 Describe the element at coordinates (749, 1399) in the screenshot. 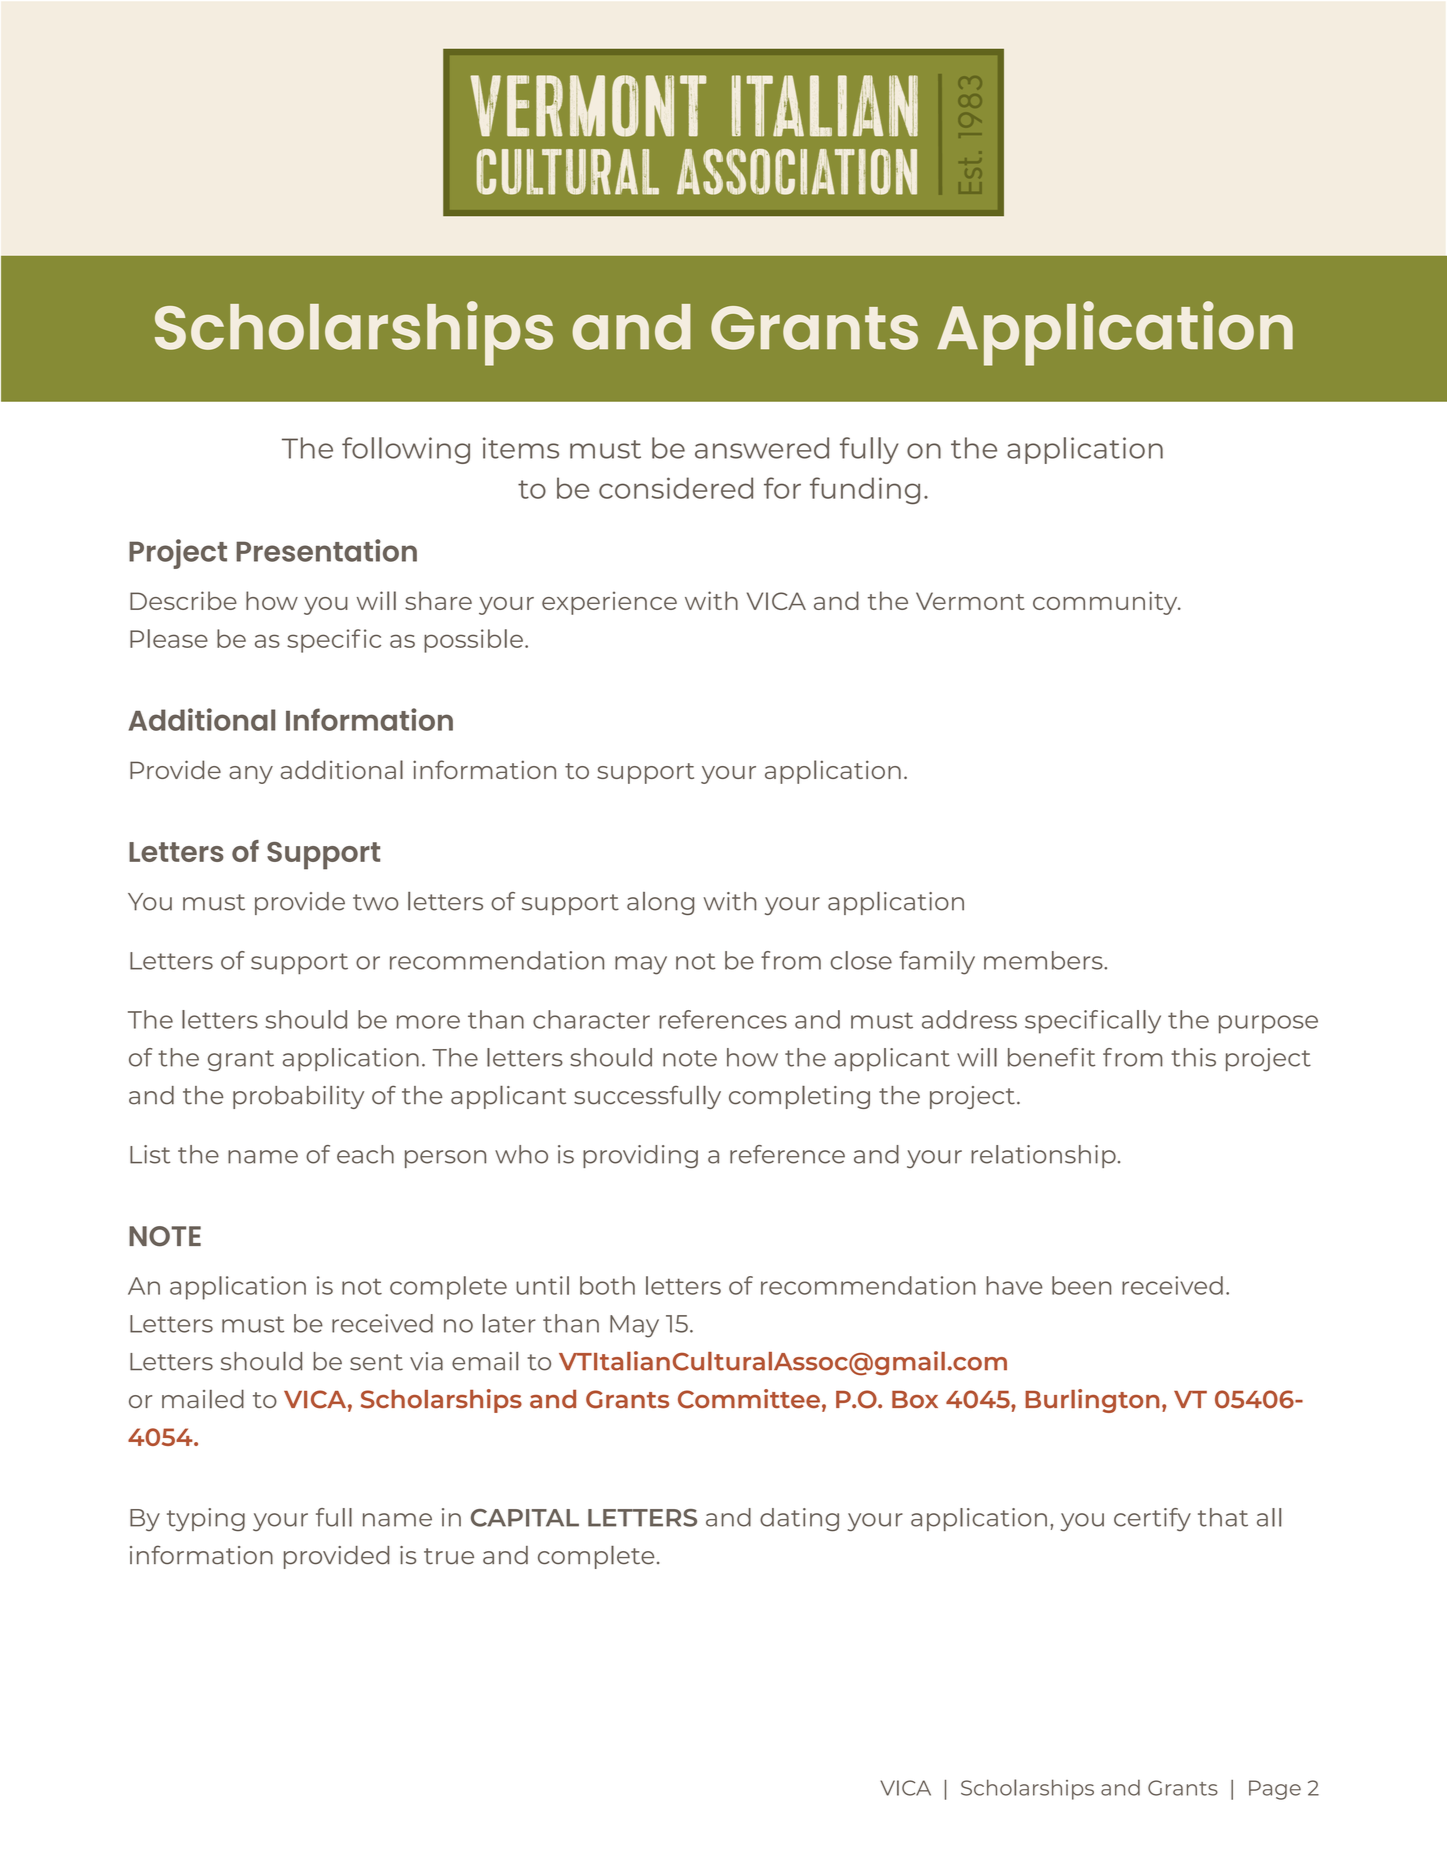

I see `Committee` at that location.
